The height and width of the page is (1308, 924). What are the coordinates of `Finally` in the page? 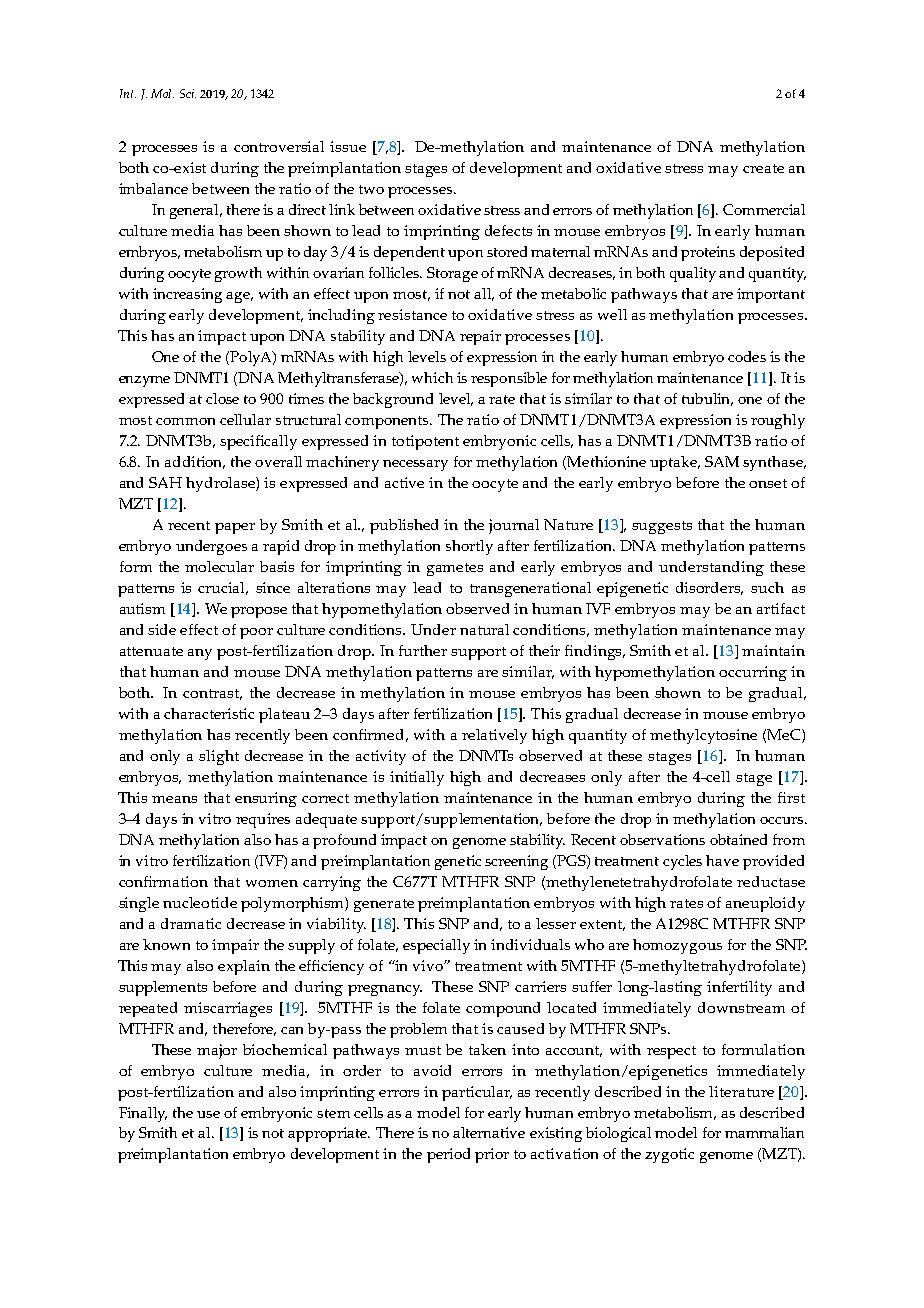 It's located at (143, 1114).
